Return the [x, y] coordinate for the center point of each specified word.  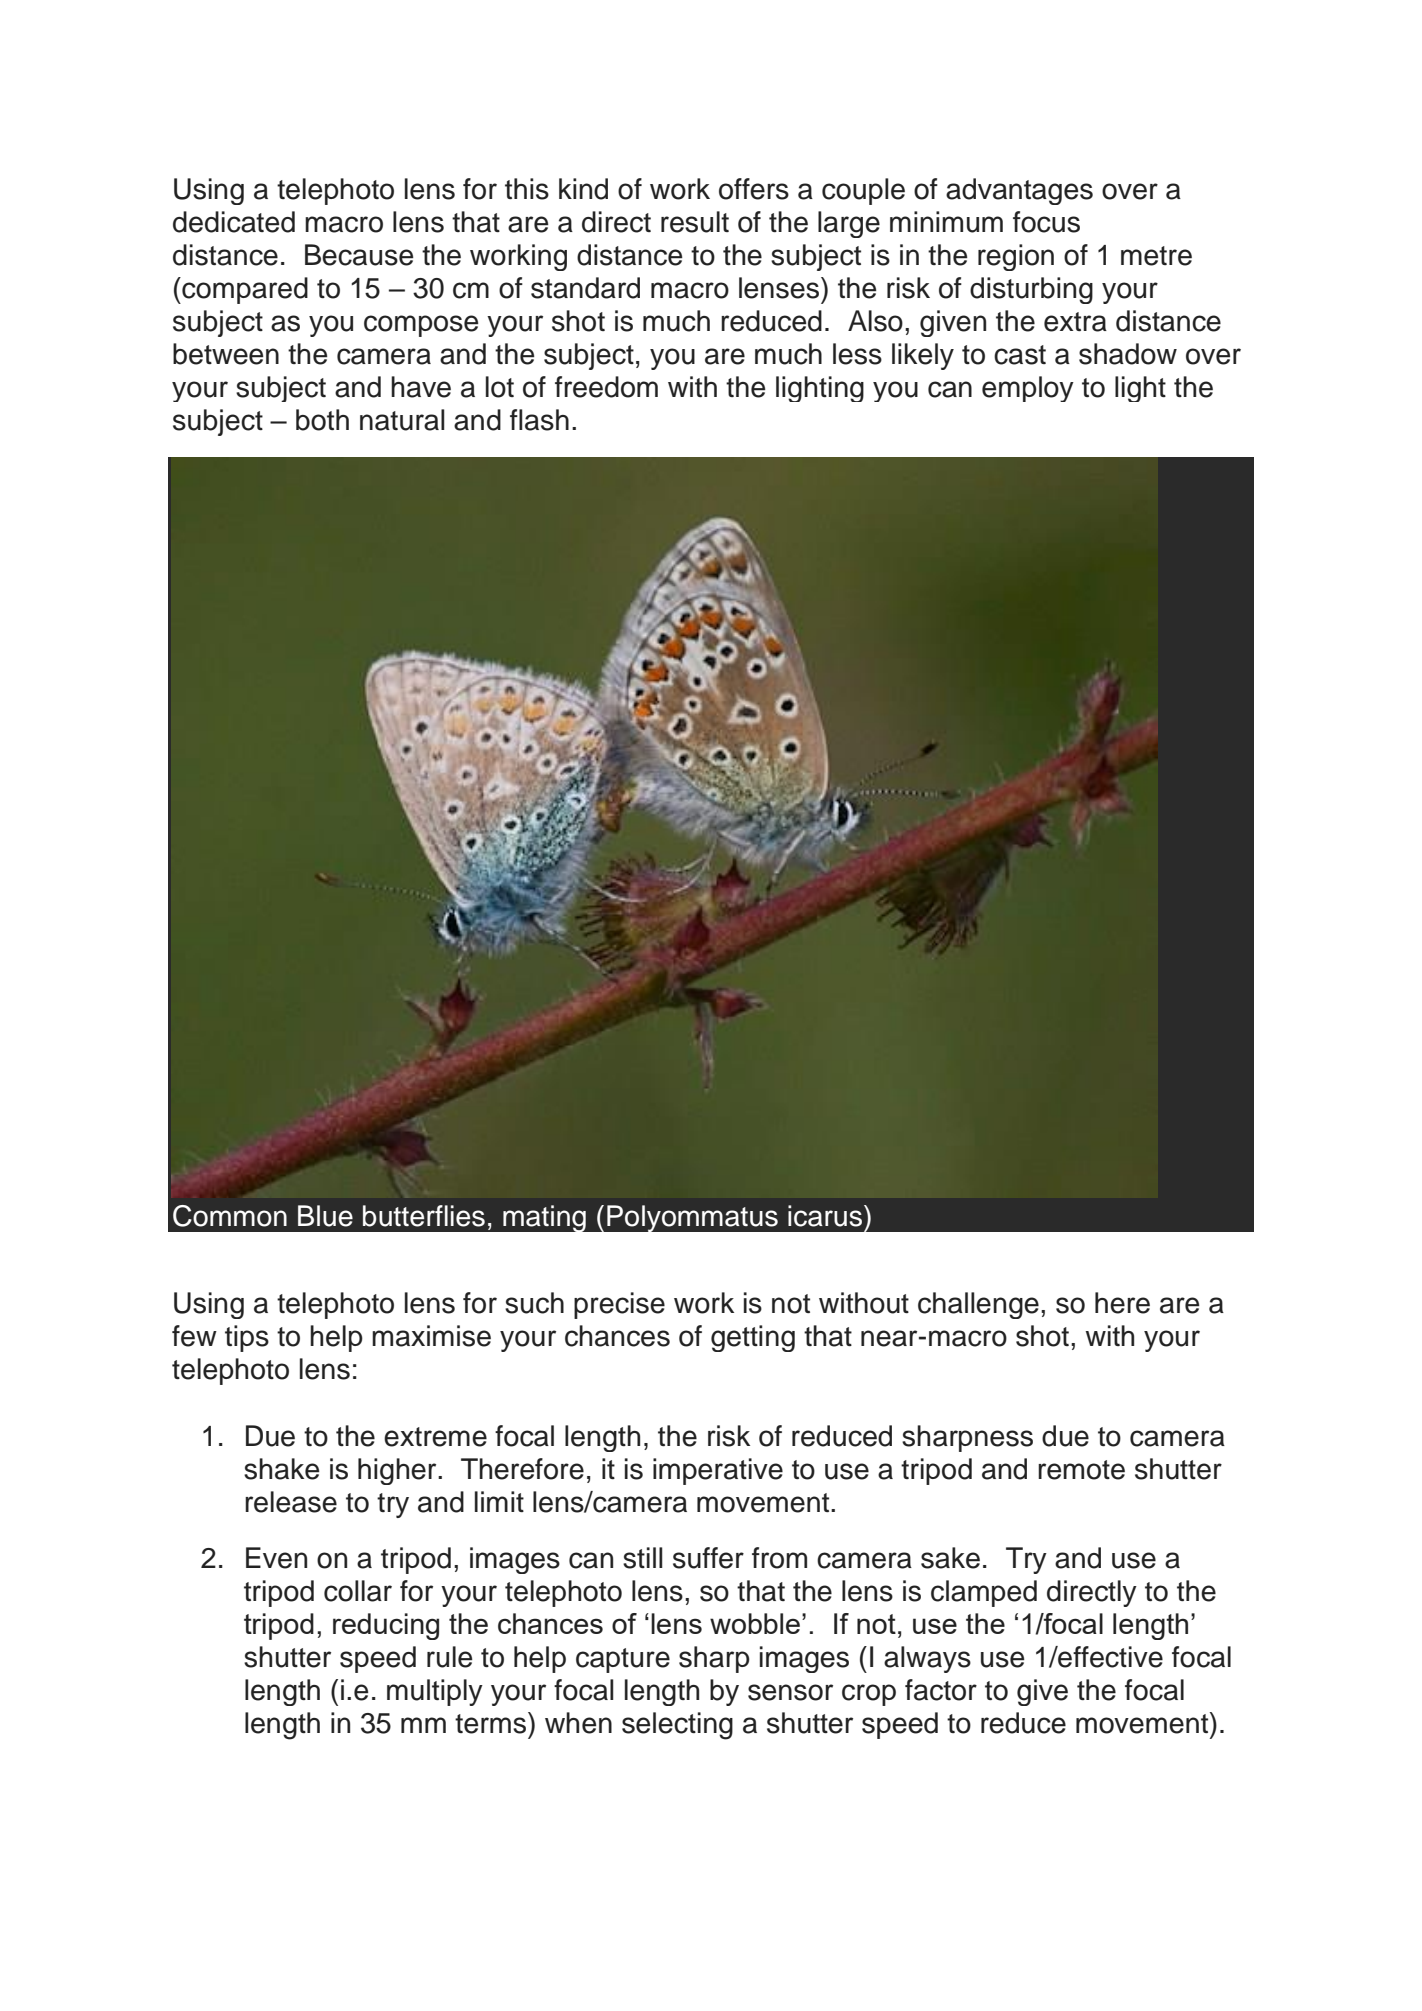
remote [1081, 1470]
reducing [386, 1626]
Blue [325, 1216]
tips [247, 1338]
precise [619, 1305]
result [695, 222]
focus [1046, 222]
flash [539, 420]
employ [1028, 389]
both [322, 420]
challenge [978, 1305]
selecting [677, 1726]
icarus [826, 1216]
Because [359, 255]
